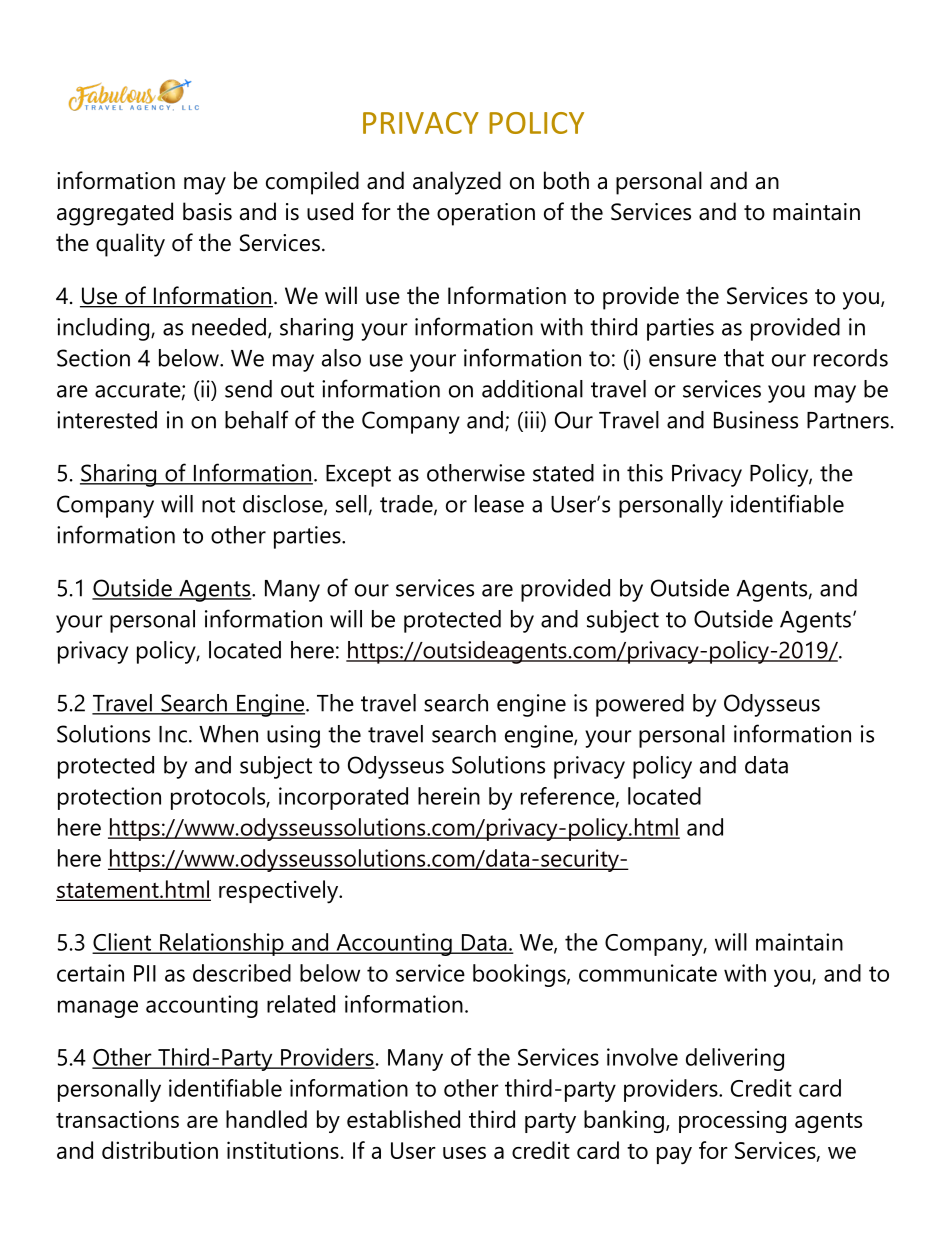  Describe the element at coordinates (486, 214) in the screenshot. I see `operation` at that location.
